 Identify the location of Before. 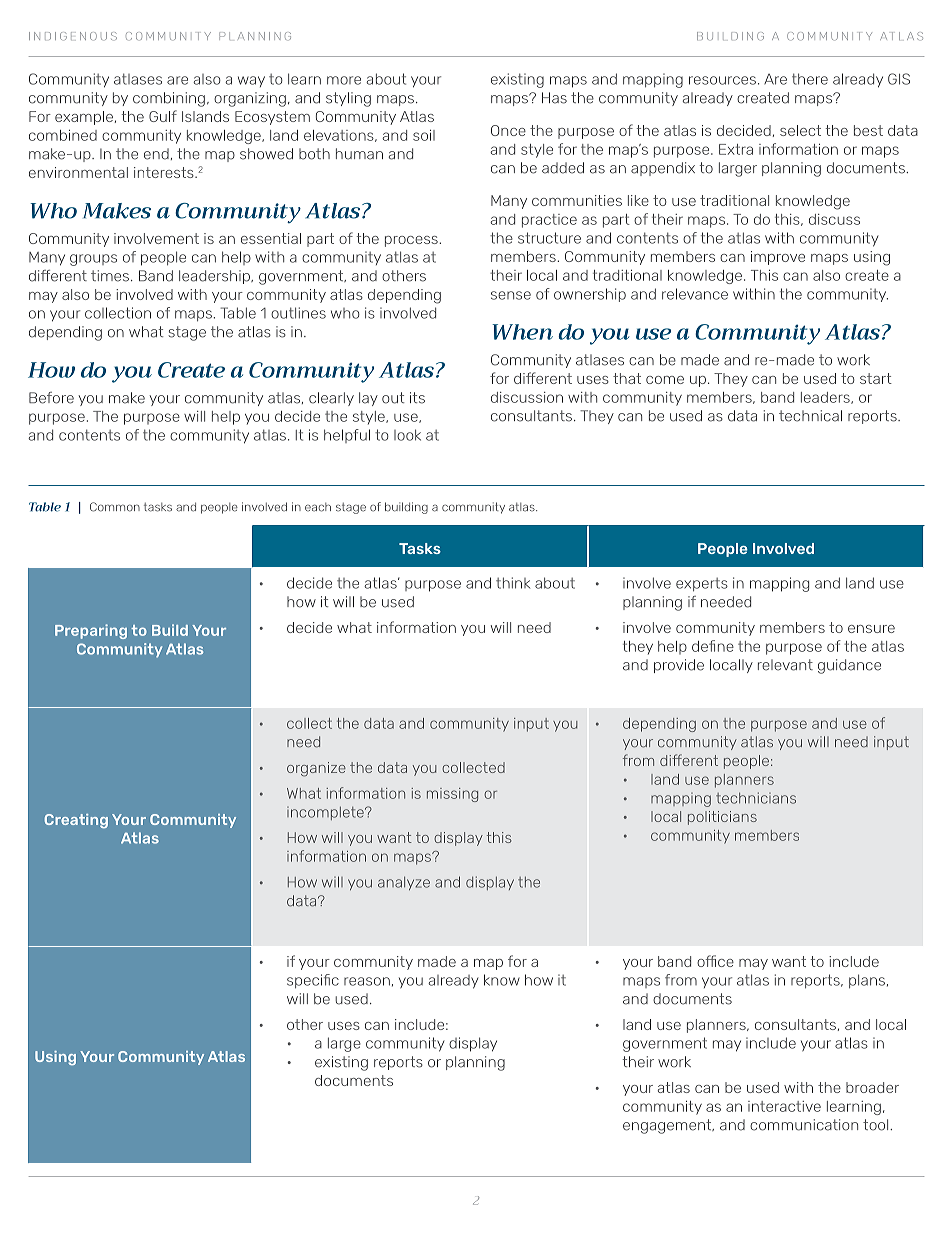
(51, 398).
